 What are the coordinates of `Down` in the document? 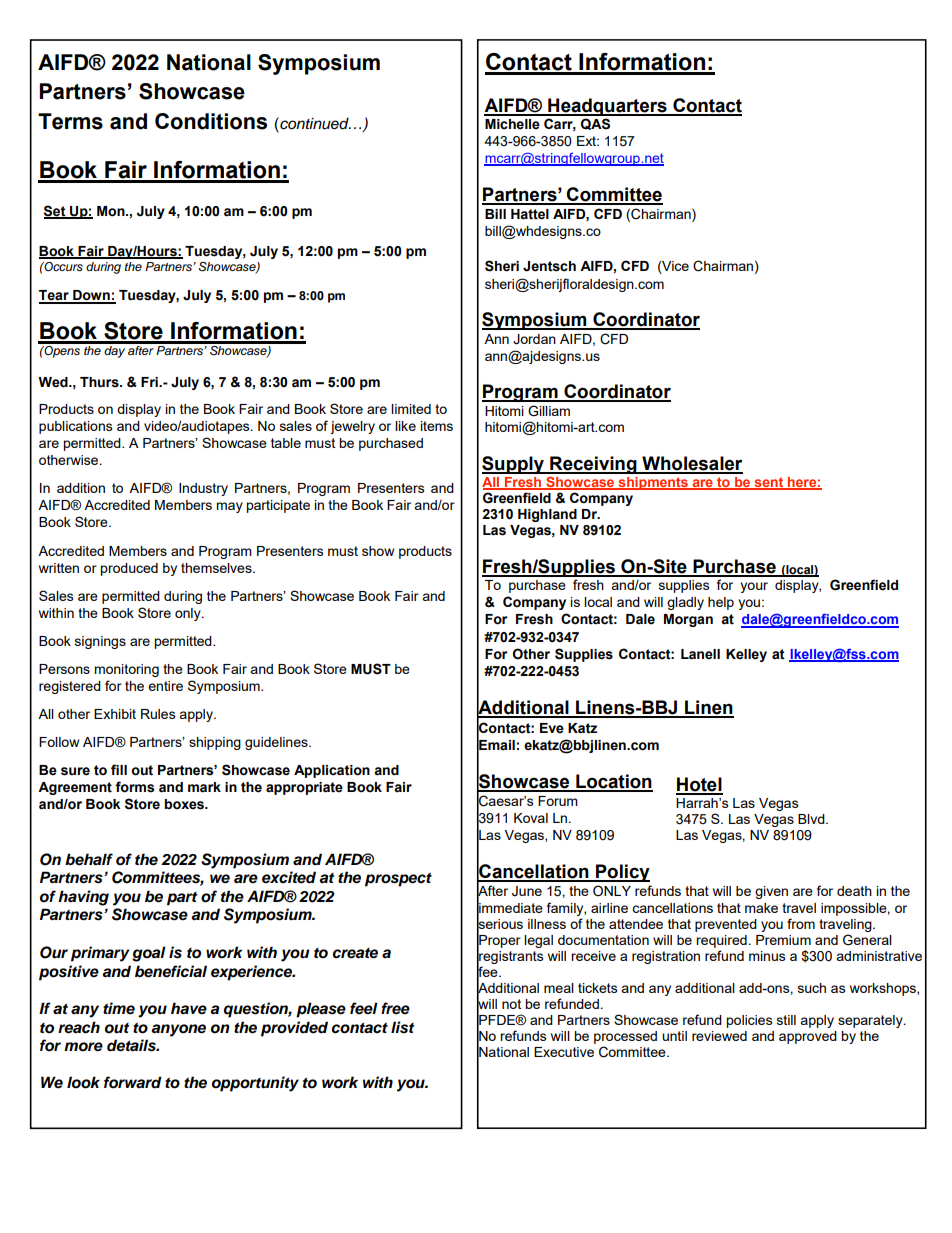 It's located at (91, 296).
